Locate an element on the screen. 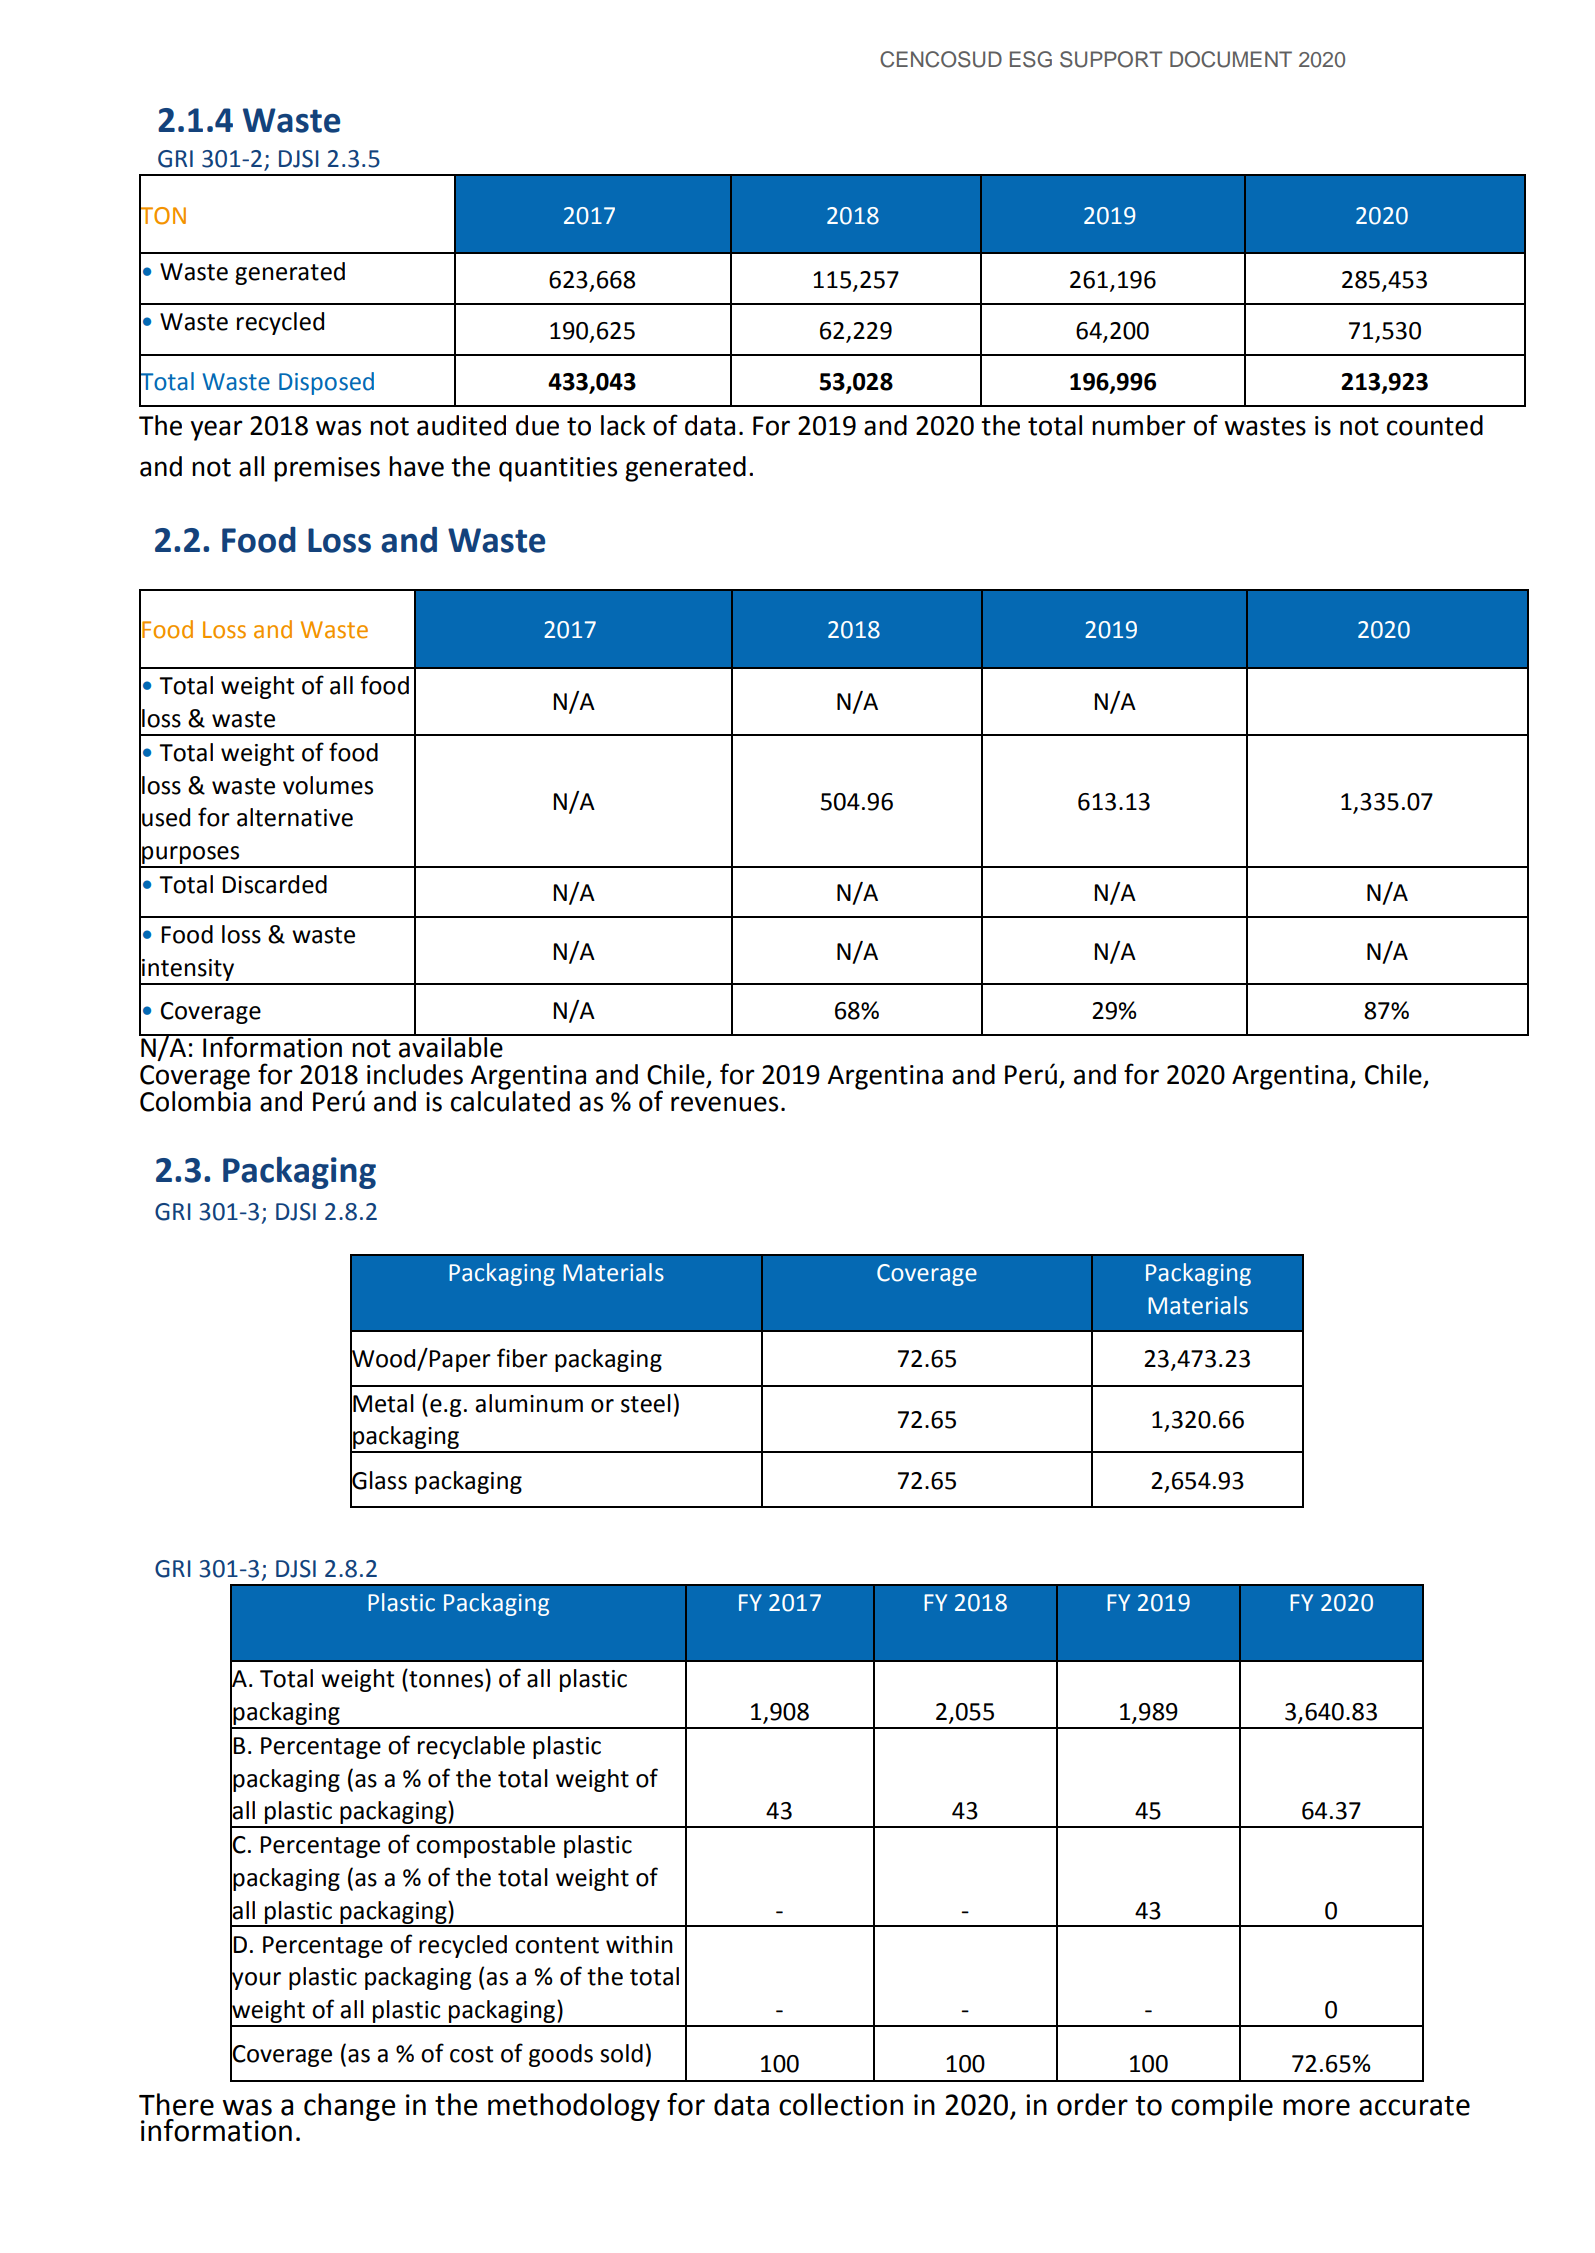 The width and height of the screenshot is (1595, 2253). ESG is located at coordinates (1031, 59).
